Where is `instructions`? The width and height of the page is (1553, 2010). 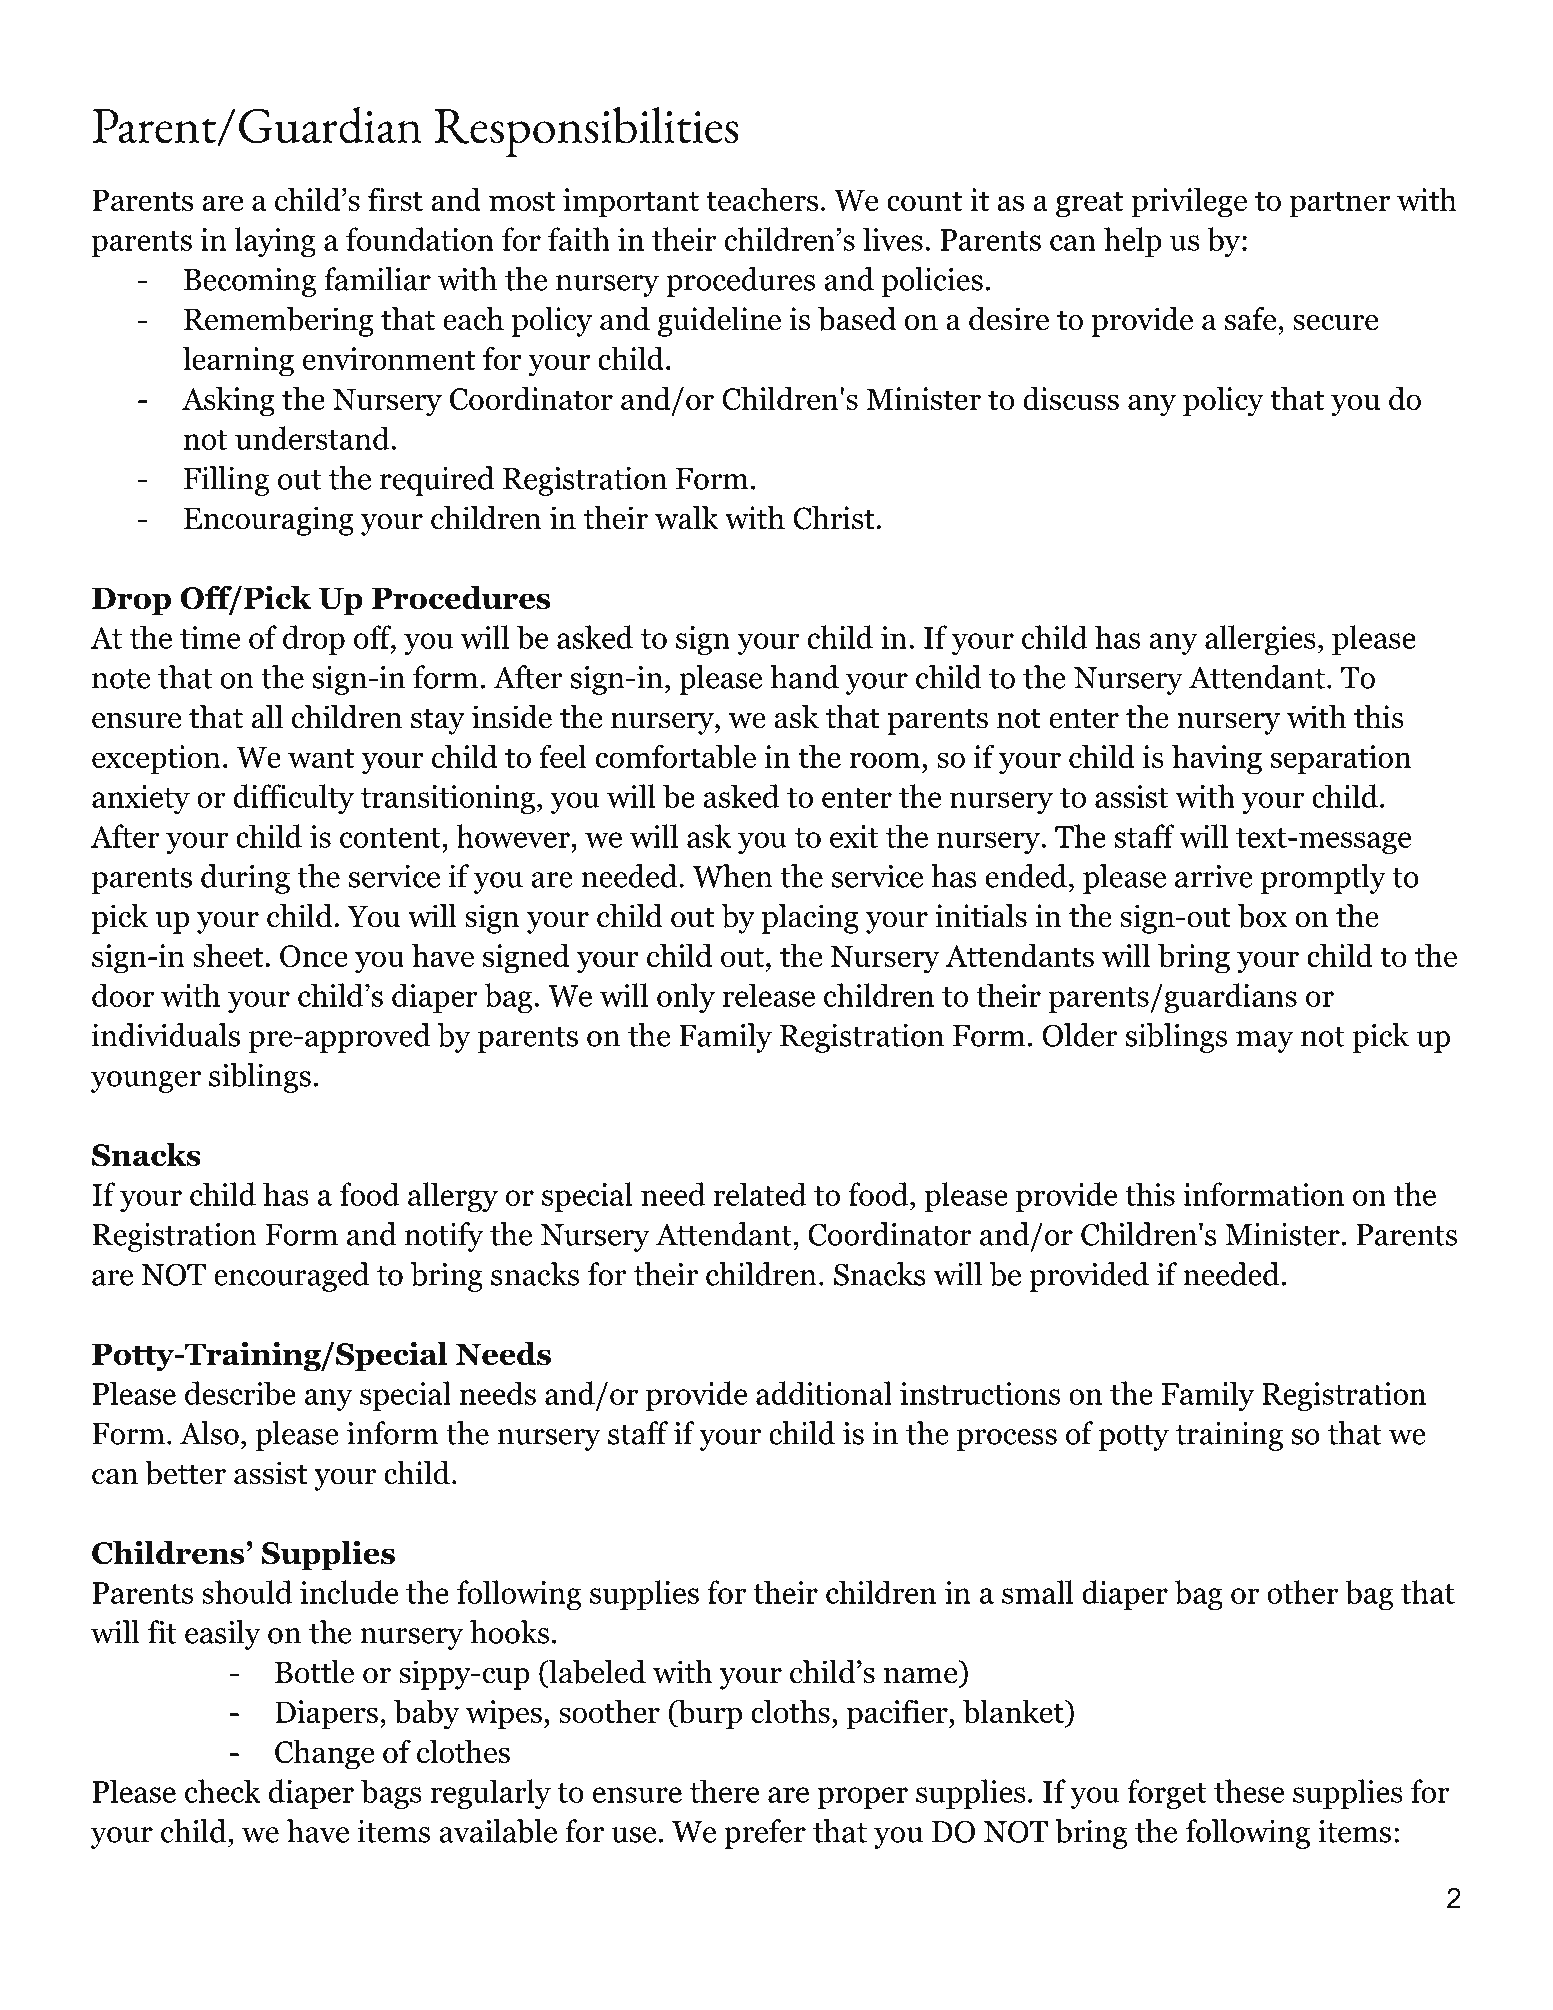 instructions is located at coordinates (980, 1393).
